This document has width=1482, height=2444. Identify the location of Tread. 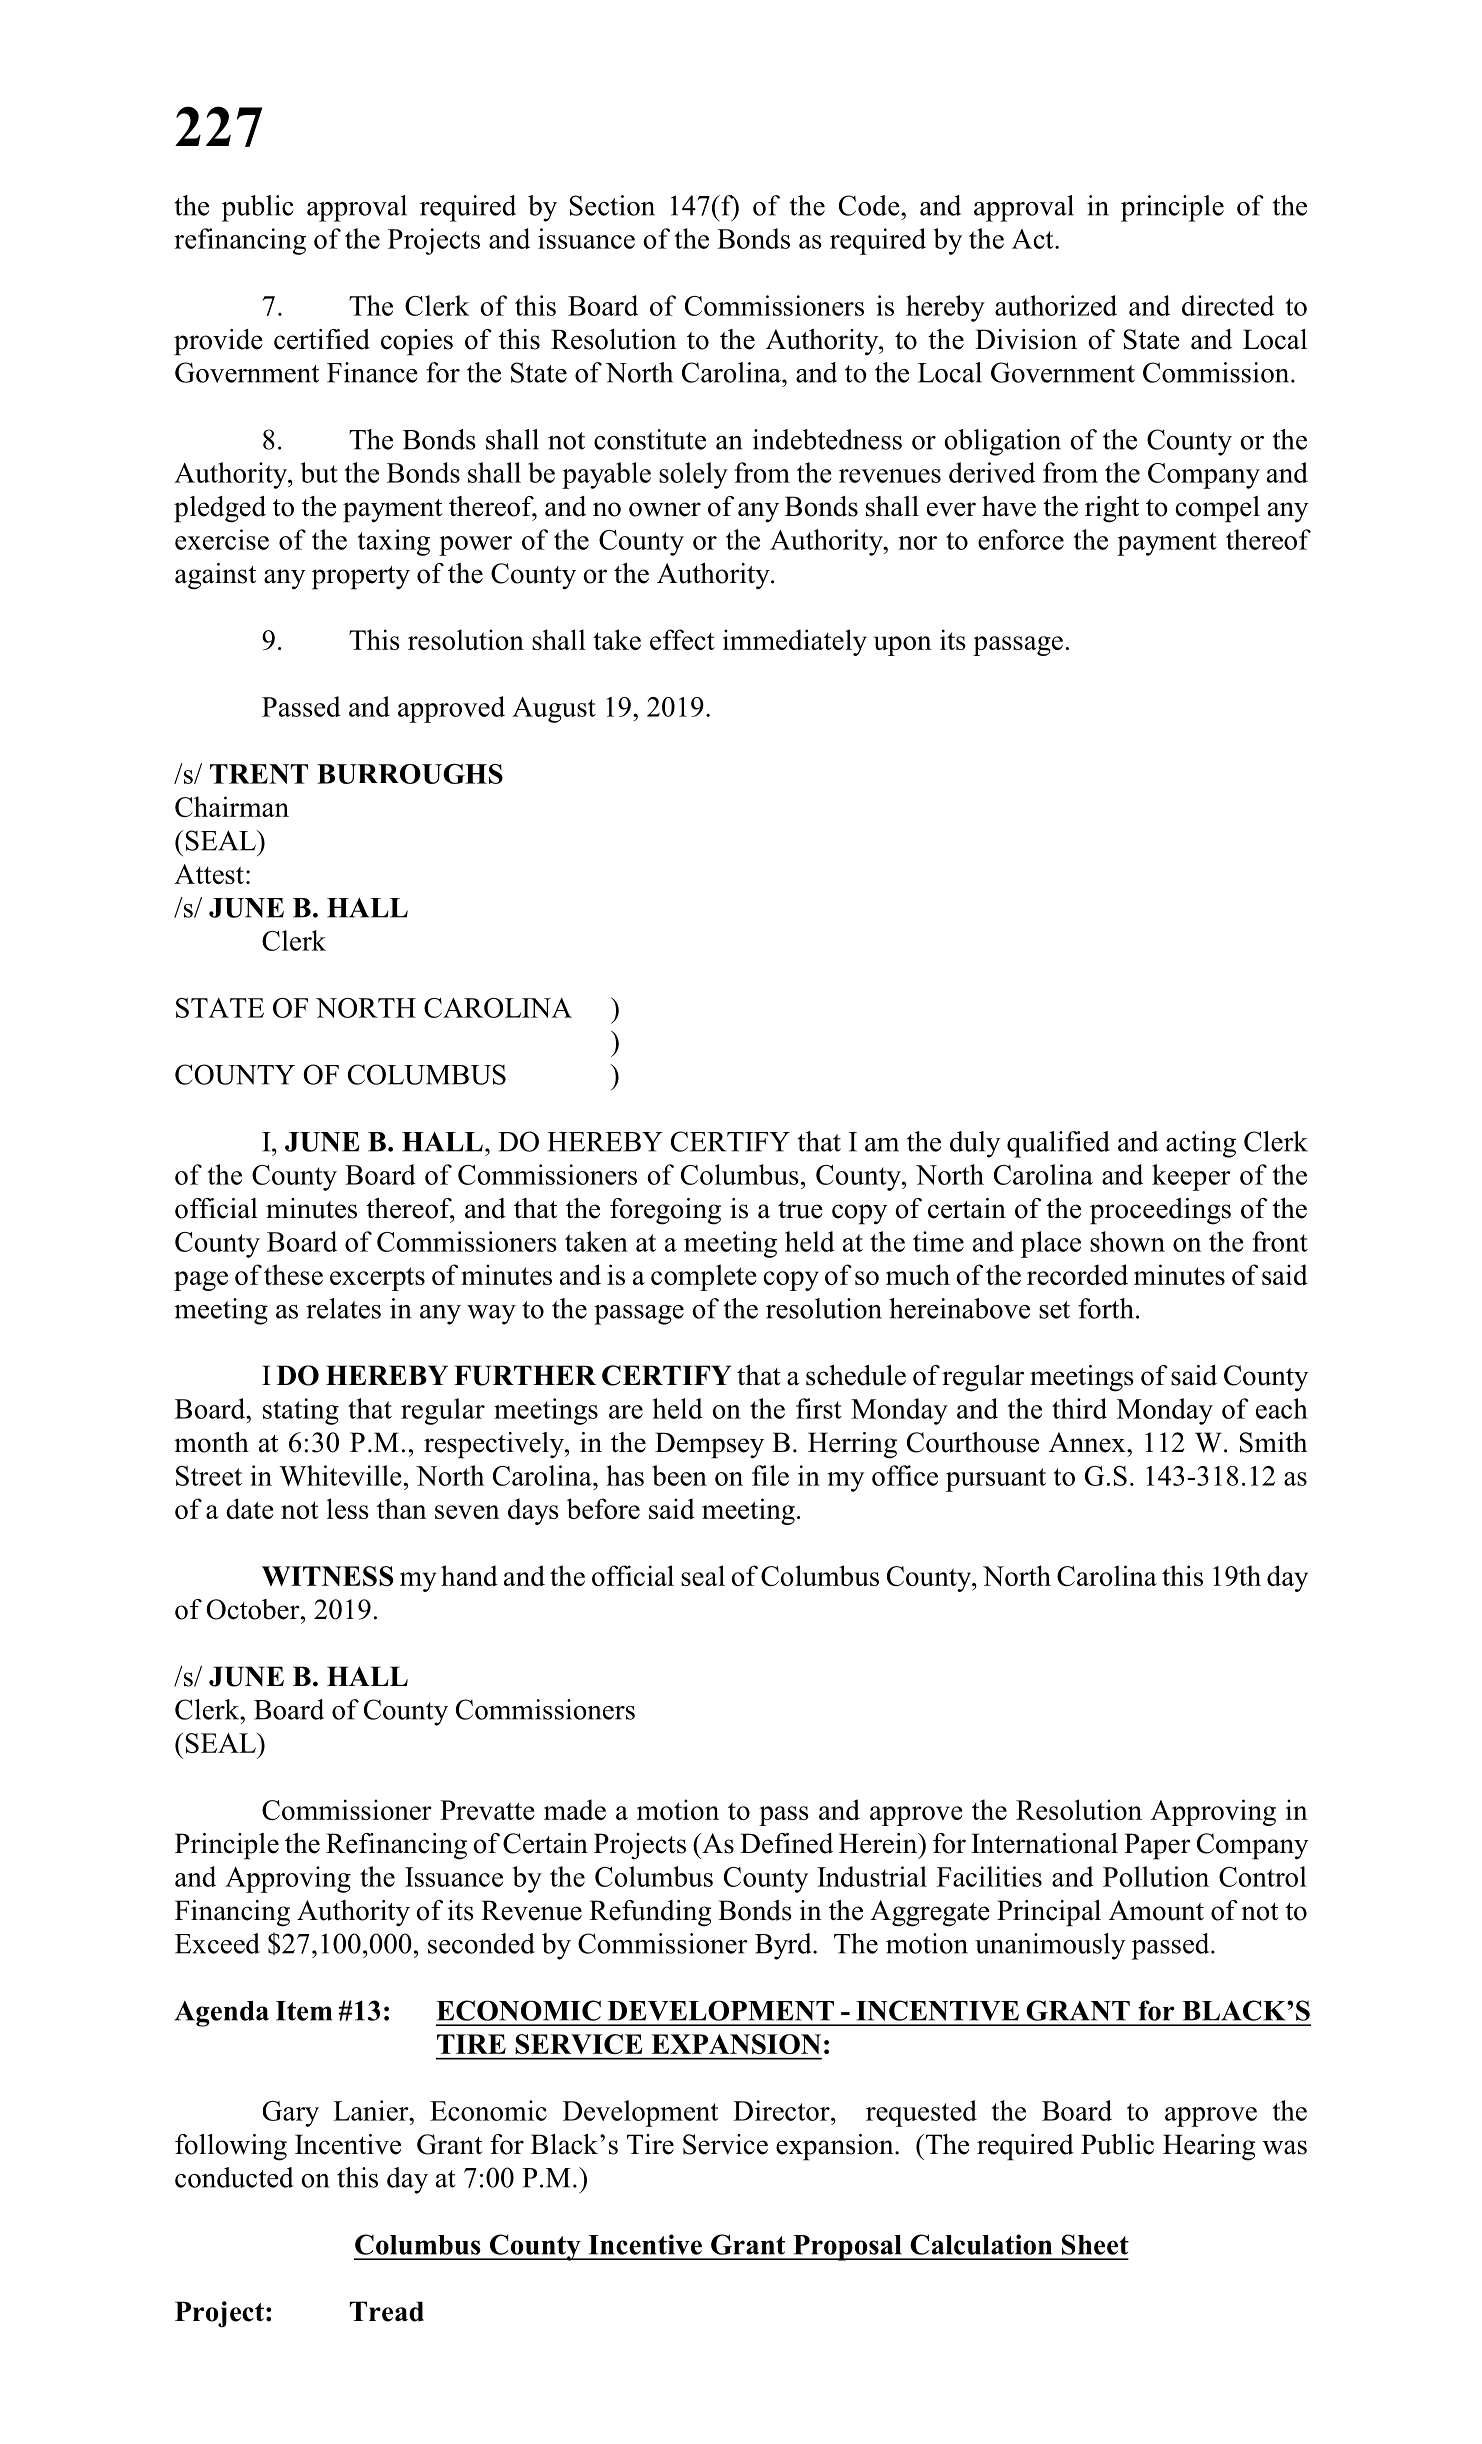
(386, 2311).
